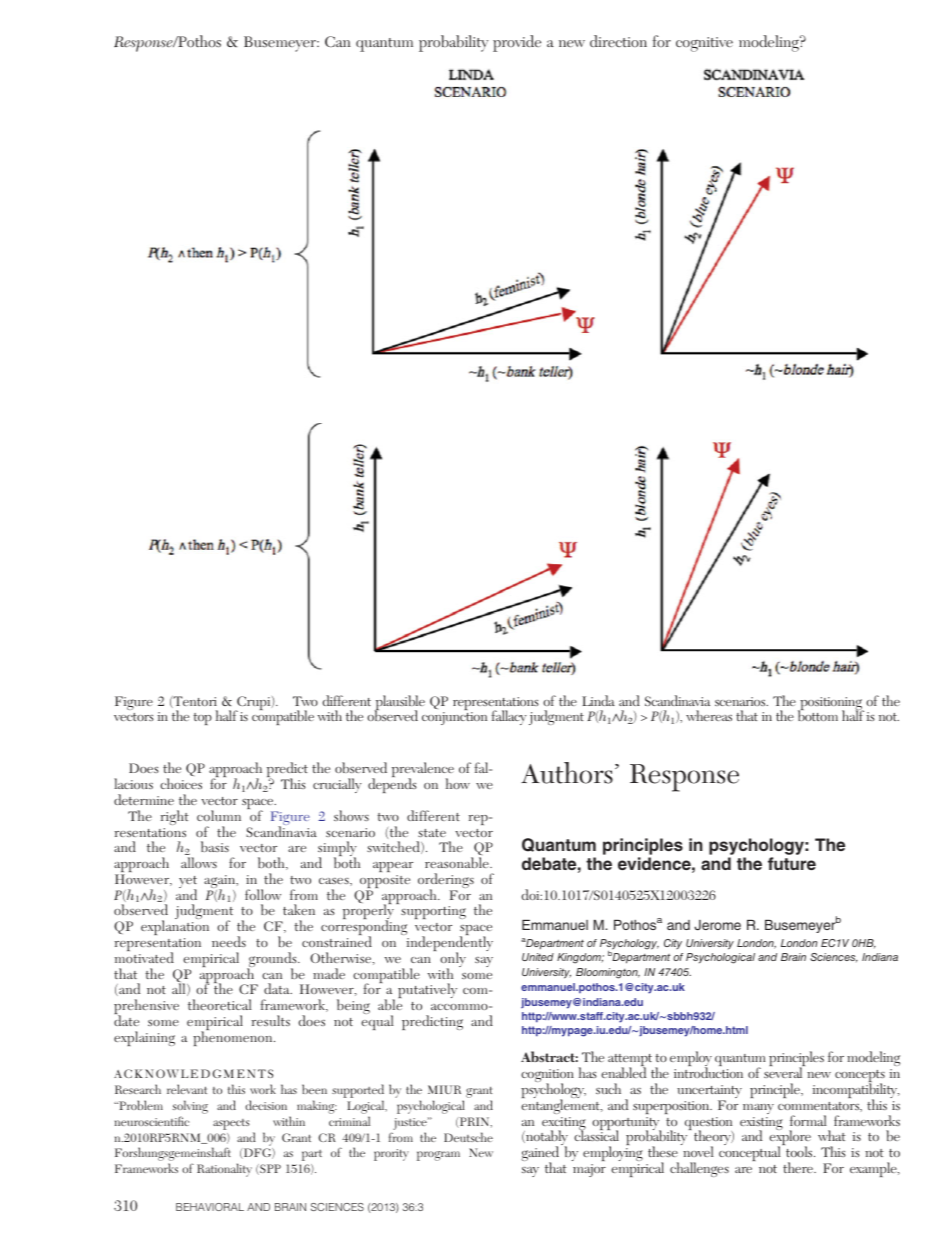 The height and width of the document is (1251, 952). What do you see at coordinates (618, 41) in the document?
I see `direction` at bounding box center [618, 41].
